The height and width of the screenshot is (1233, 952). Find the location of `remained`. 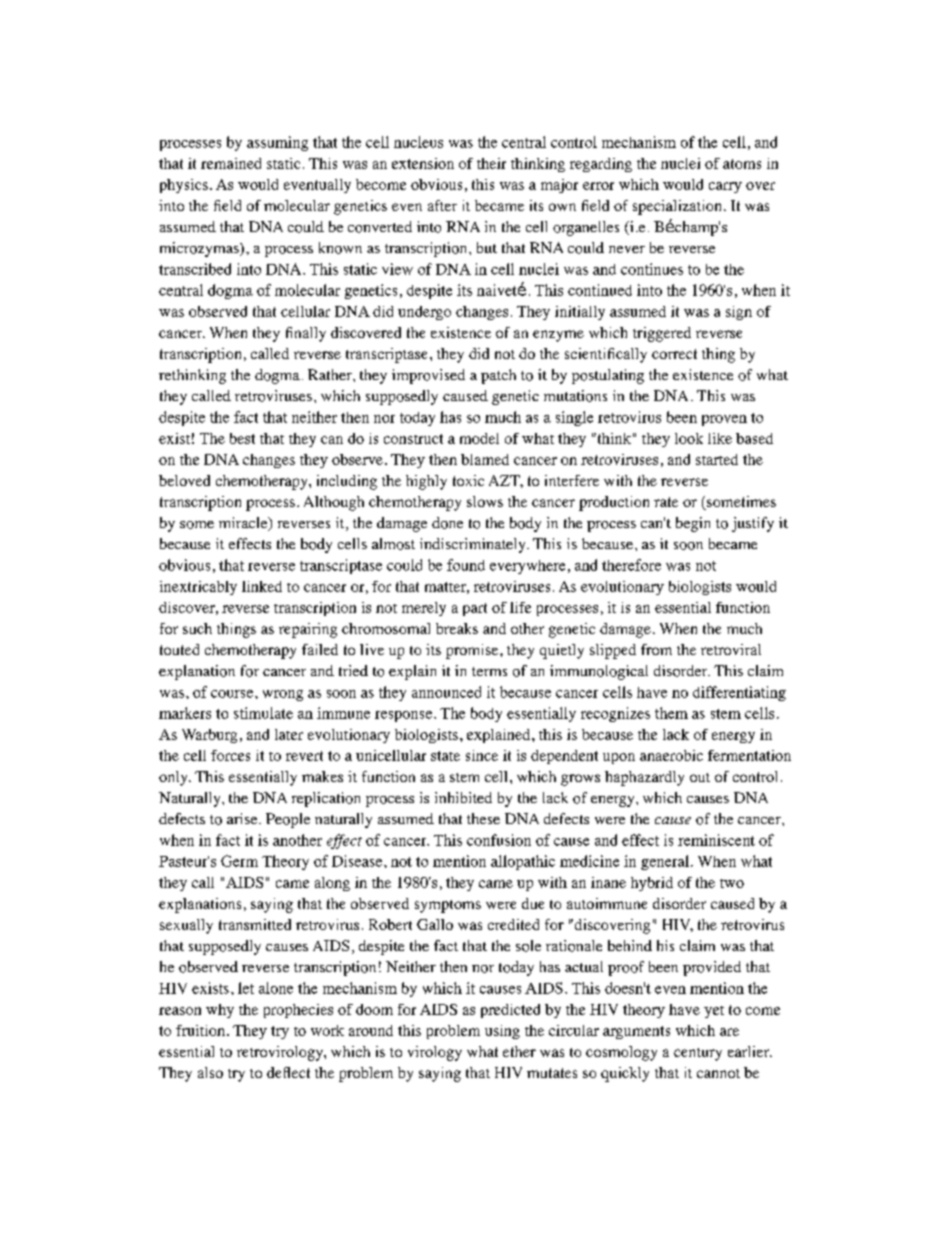

remained is located at coordinates (231, 163).
